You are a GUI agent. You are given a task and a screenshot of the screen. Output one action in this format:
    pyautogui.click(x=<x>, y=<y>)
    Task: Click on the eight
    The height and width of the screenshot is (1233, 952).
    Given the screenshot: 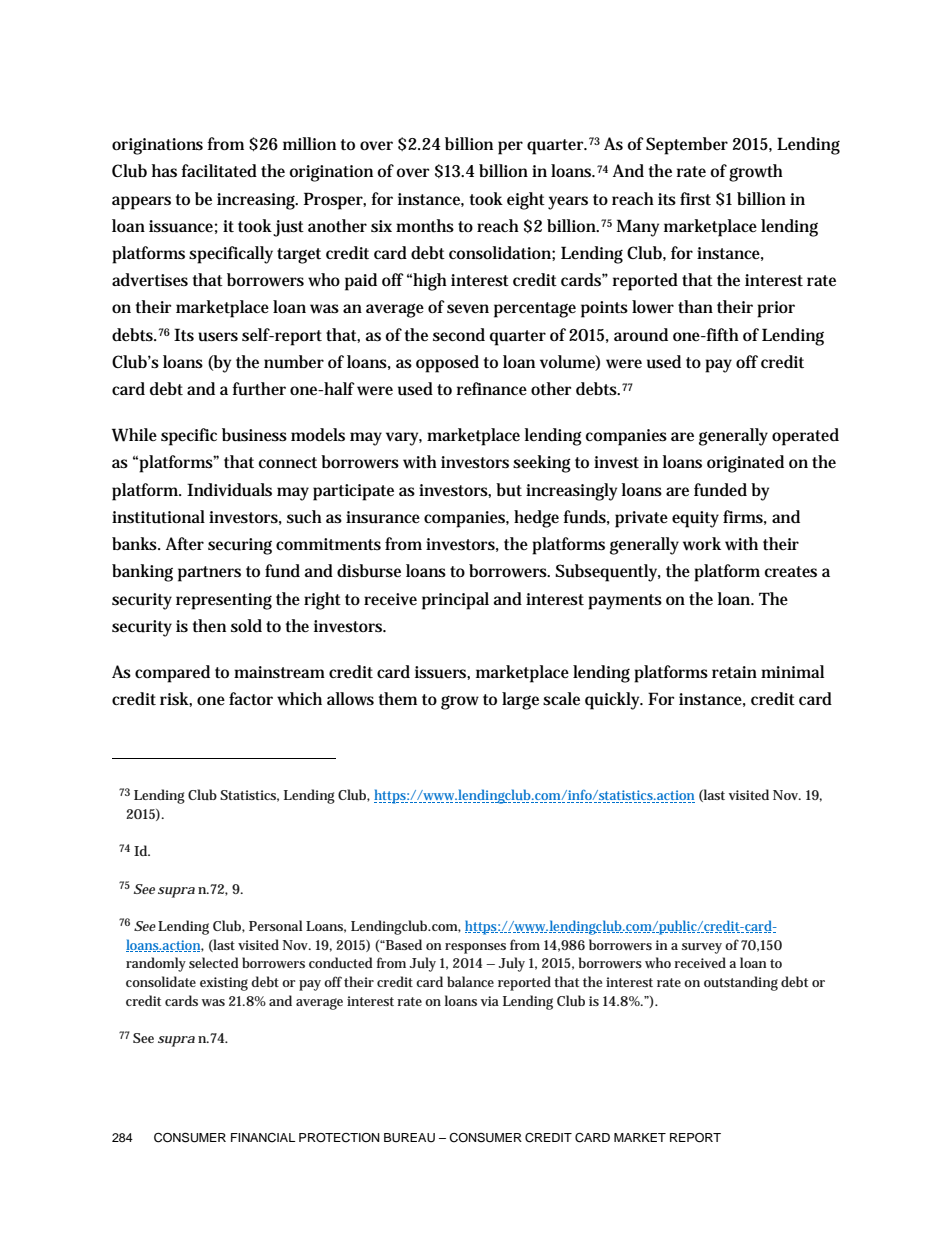 What is the action you would take?
    pyautogui.click(x=526, y=201)
